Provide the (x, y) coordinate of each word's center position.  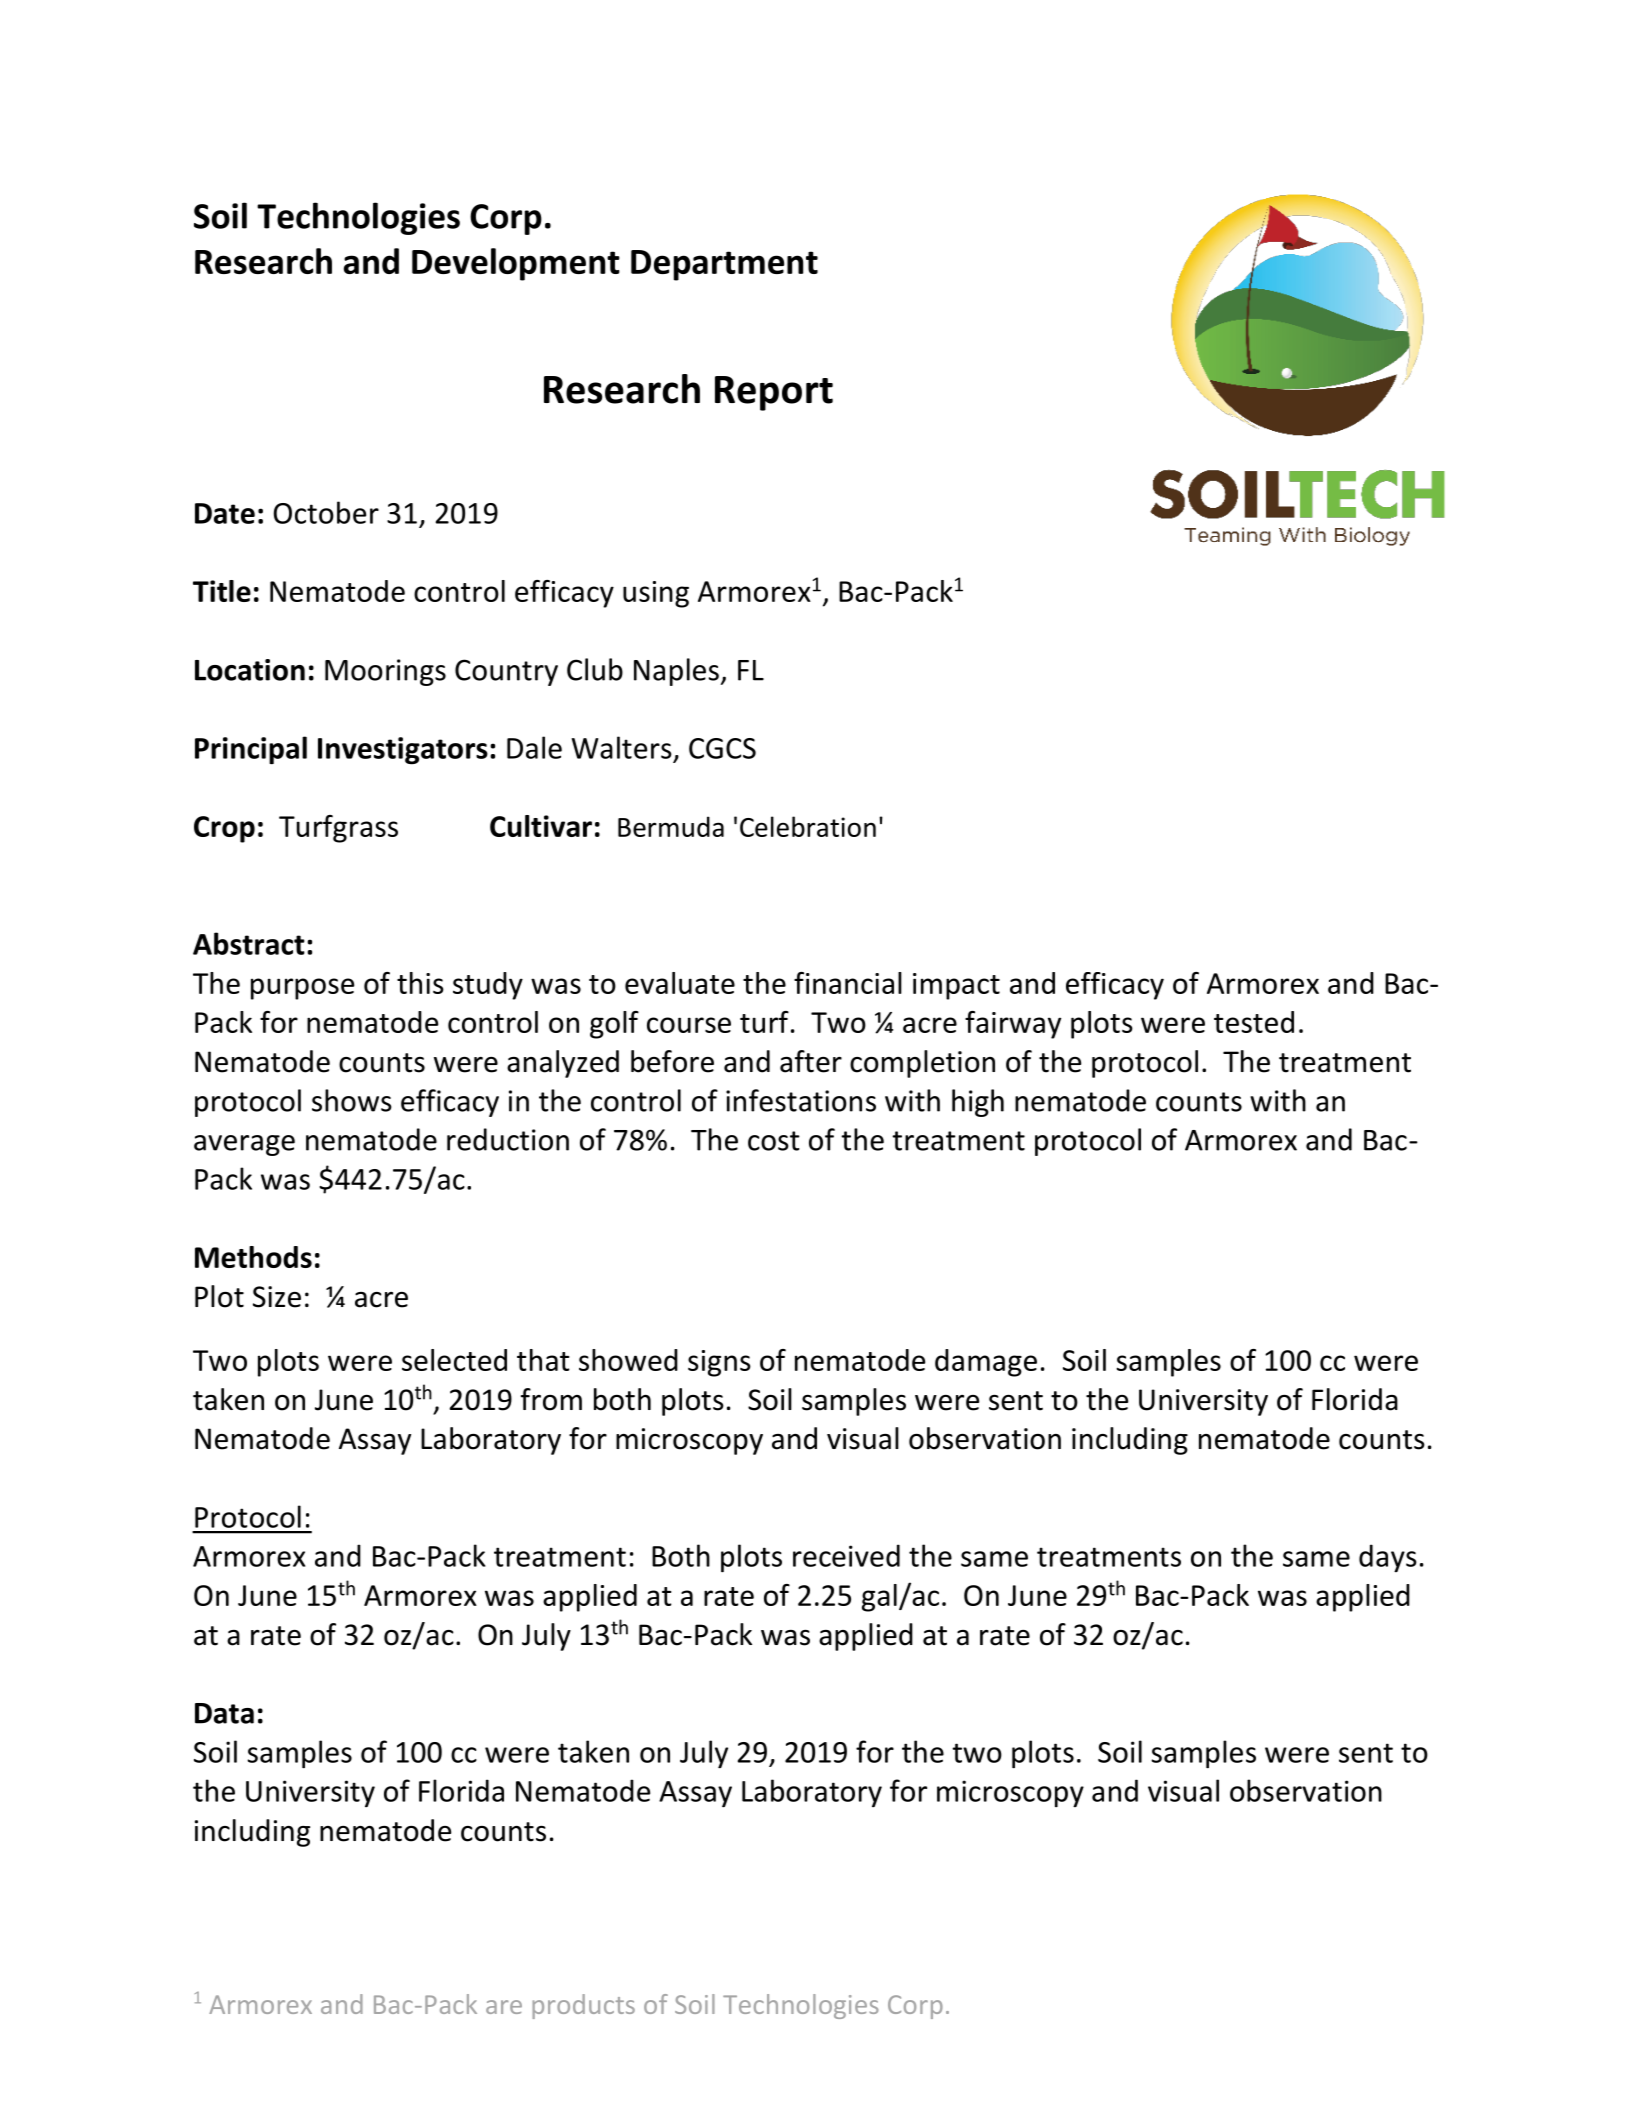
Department (724, 265)
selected (454, 1360)
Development (516, 264)
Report (774, 393)
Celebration (808, 826)
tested (1254, 1022)
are (504, 2007)
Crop (224, 829)
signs (719, 1363)
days (1388, 1558)
